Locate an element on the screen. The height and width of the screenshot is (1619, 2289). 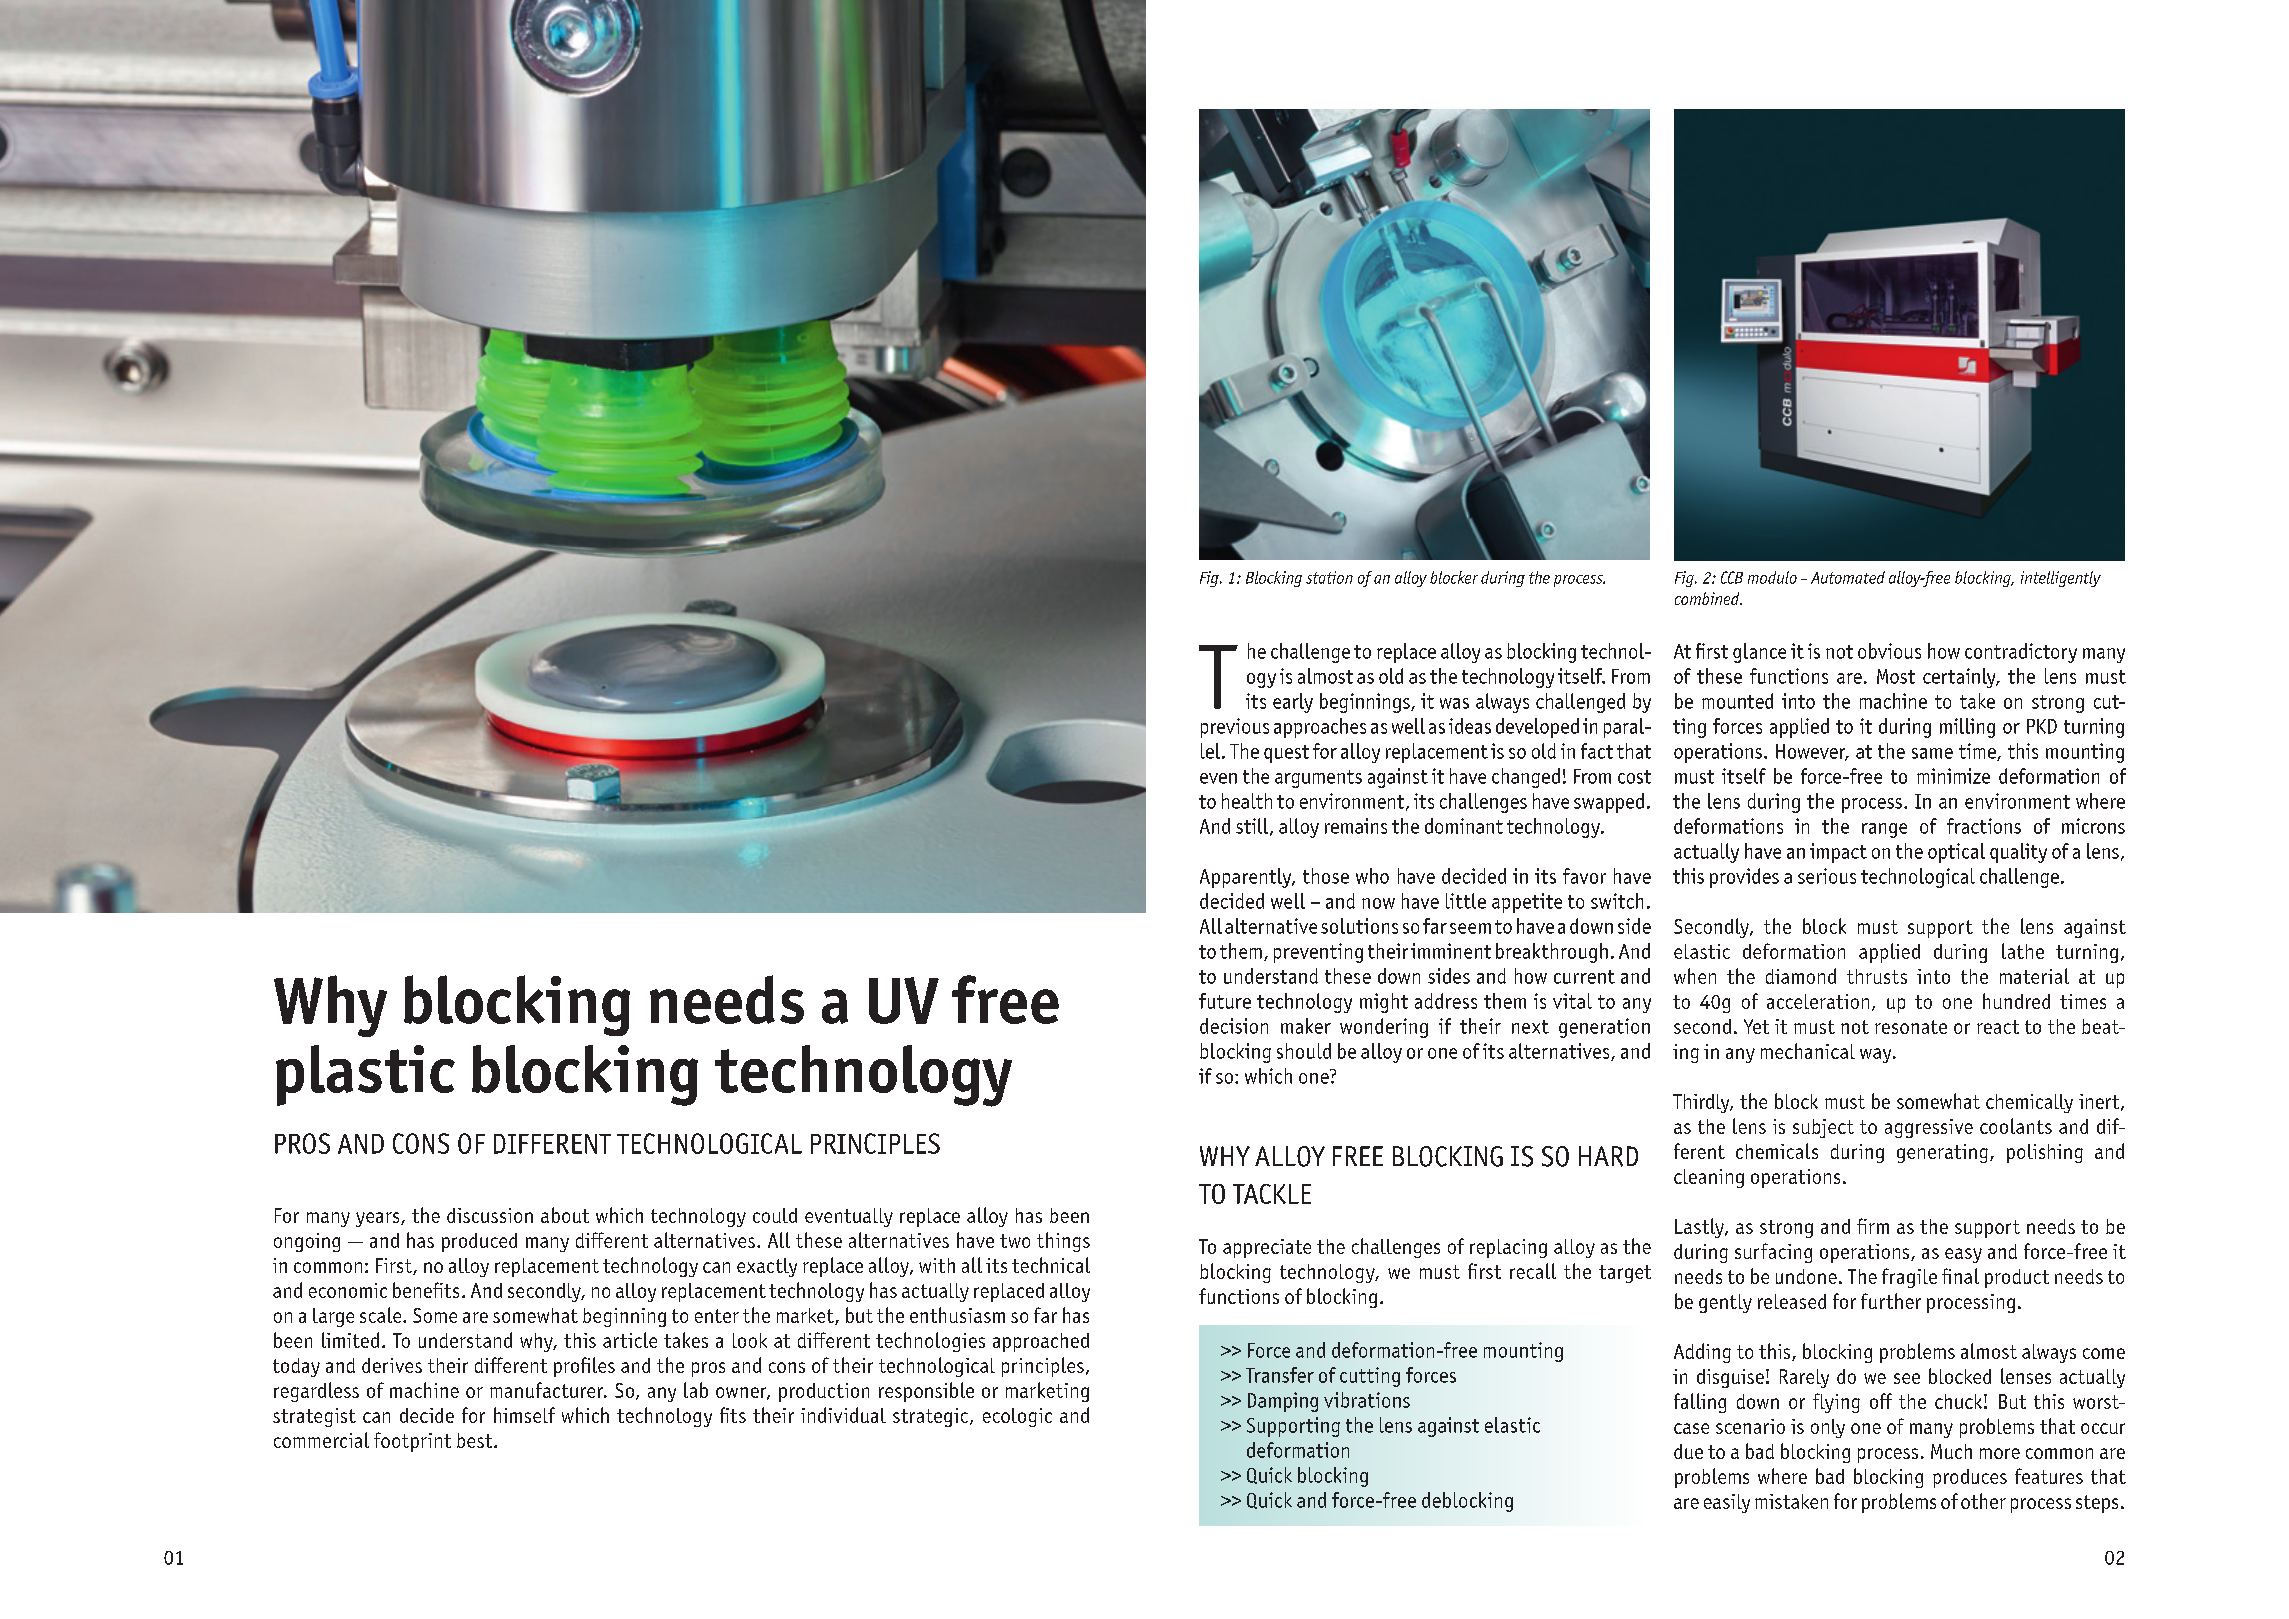
station is located at coordinates (1329, 577).
